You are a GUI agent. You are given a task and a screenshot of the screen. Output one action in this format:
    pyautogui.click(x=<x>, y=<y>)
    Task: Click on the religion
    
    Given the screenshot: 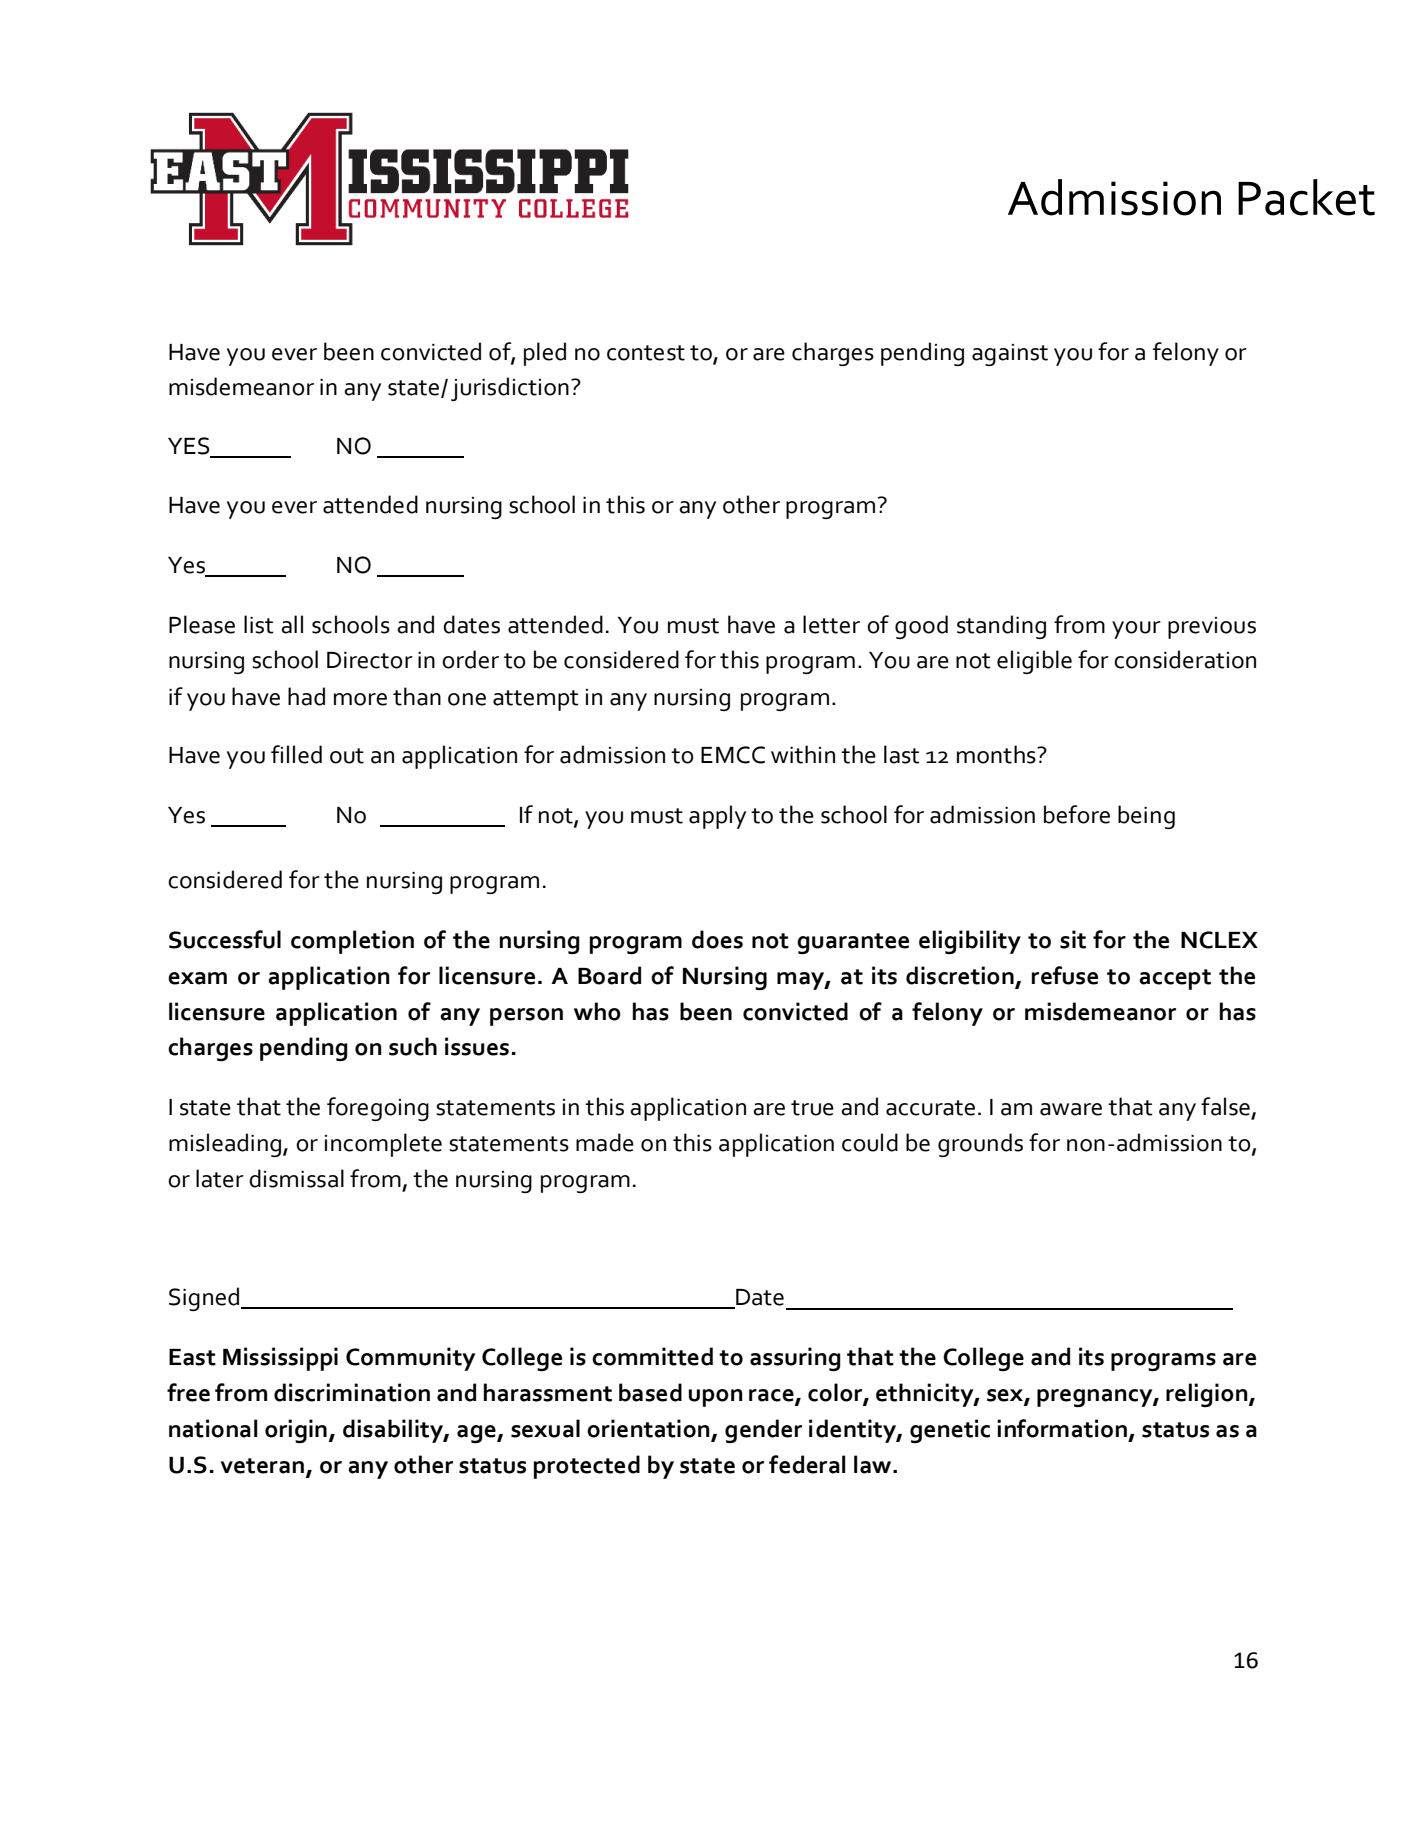 What is the action you would take?
    pyautogui.click(x=1208, y=1395)
